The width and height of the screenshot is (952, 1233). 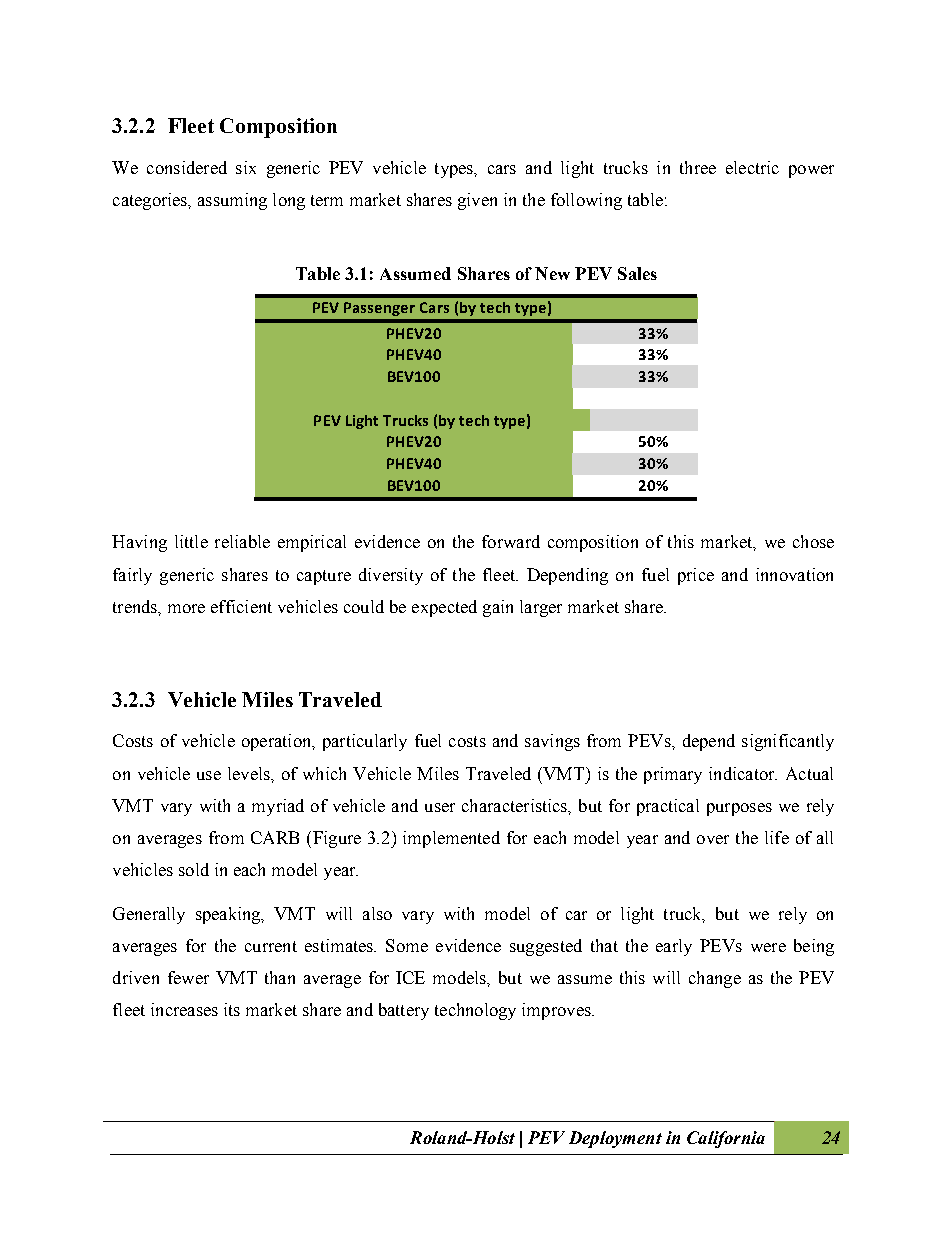 What do you see at coordinates (232, 201) in the screenshot?
I see `assuming` at bounding box center [232, 201].
